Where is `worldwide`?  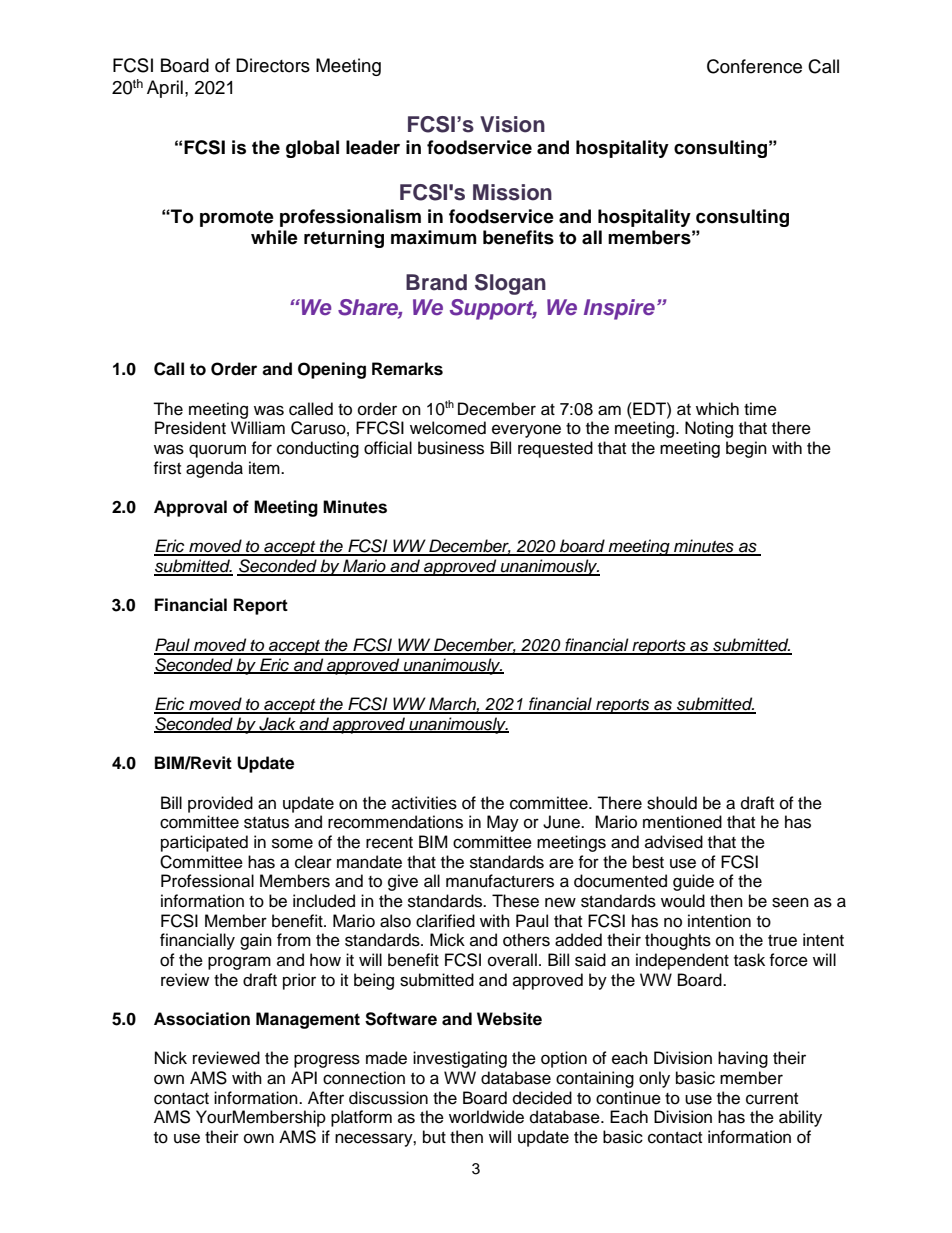 worldwide is located at coordinates (486, 1117).
